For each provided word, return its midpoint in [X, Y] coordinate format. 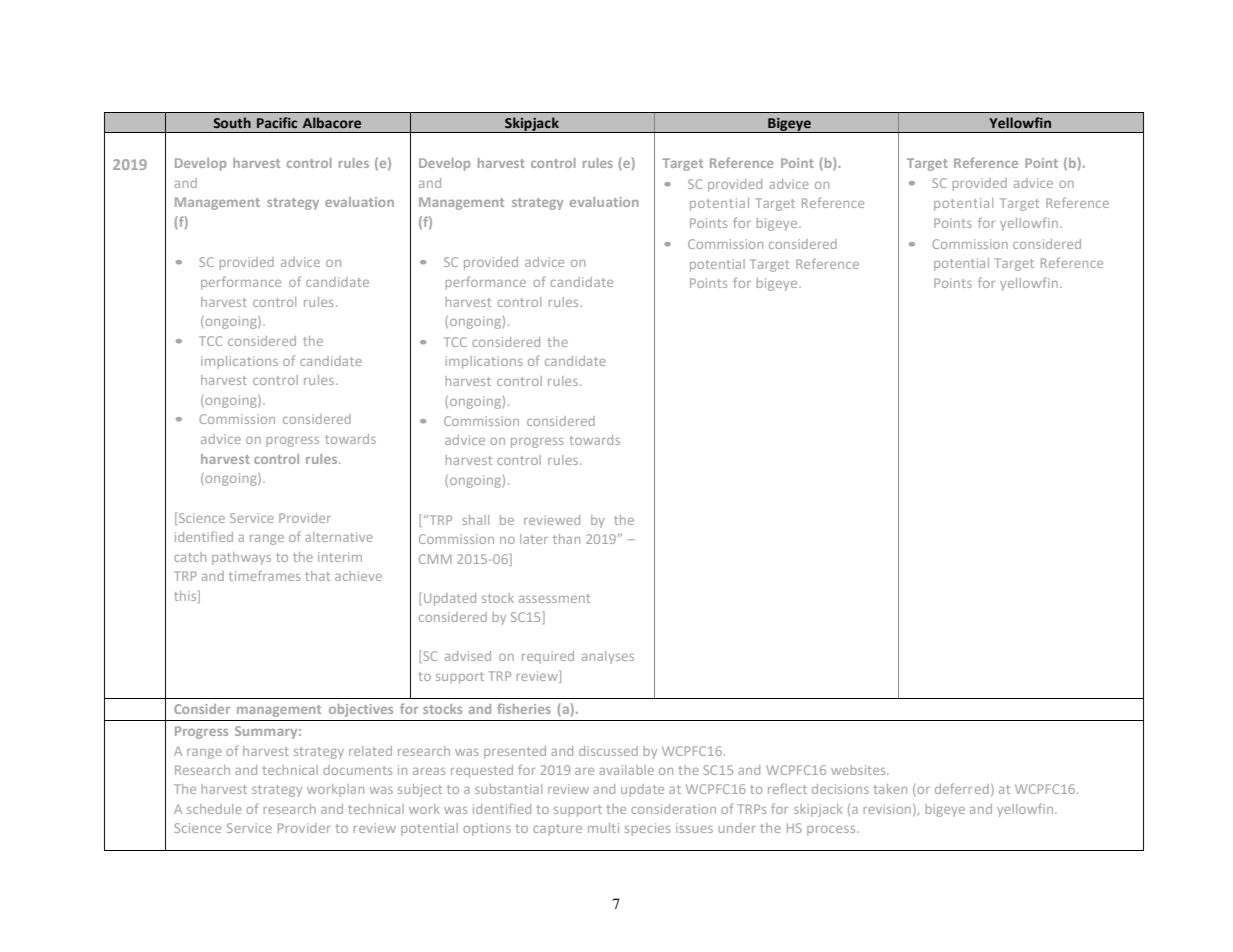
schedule [214, 809]
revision [887, 809]
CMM [435, 559]
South [232, 122]
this [186, 596]
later [534, 539]
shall [475, 520]
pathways [241, 558]
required [548, 657]
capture [557, 830]
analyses [608, 657]
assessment [554, 598]
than [566, 539]
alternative [339, 537]
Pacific [277, 122]
